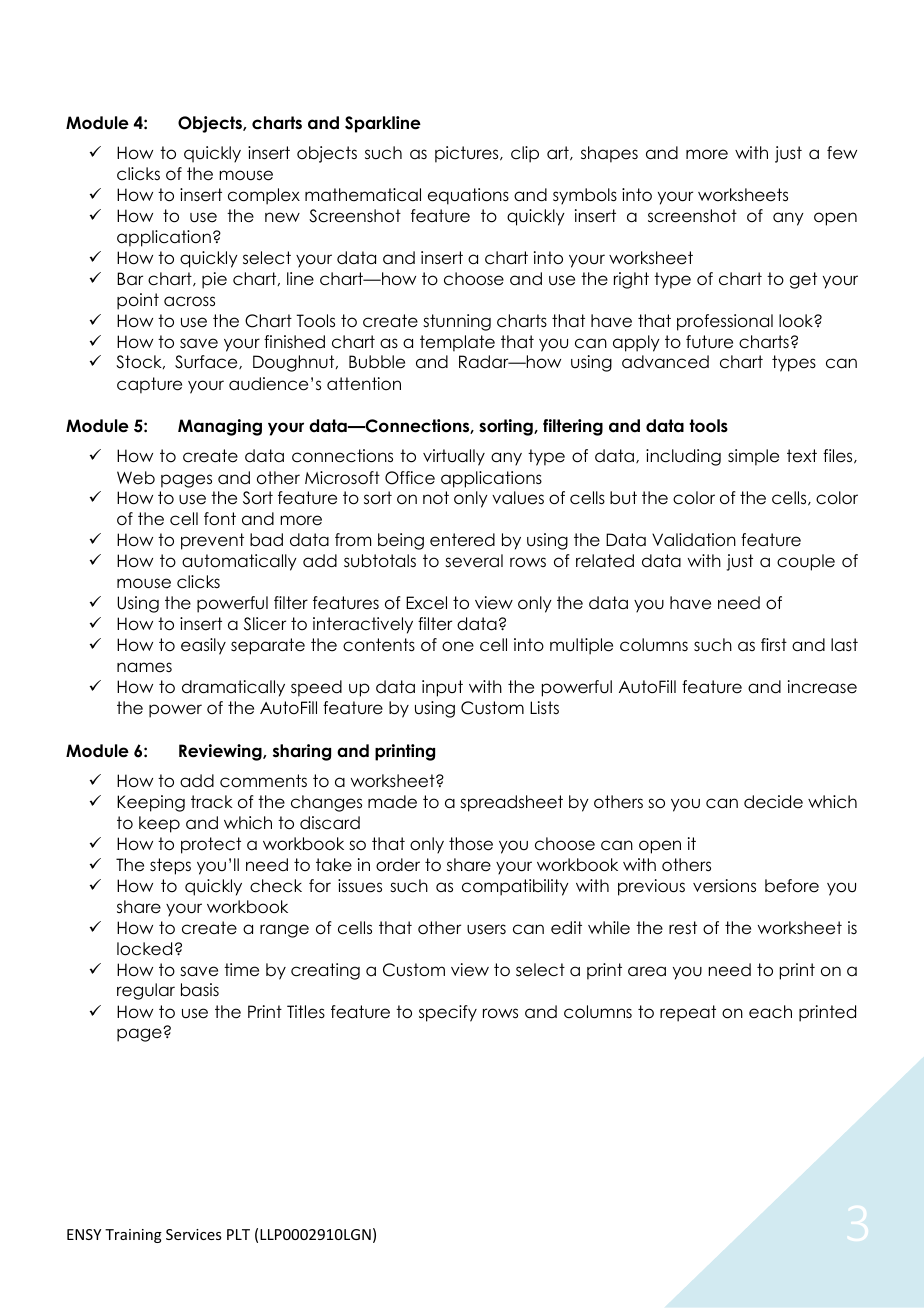  What do you see at coordinates (471, 844) in the page?
I see `those` at bounding box center [471, 844].
